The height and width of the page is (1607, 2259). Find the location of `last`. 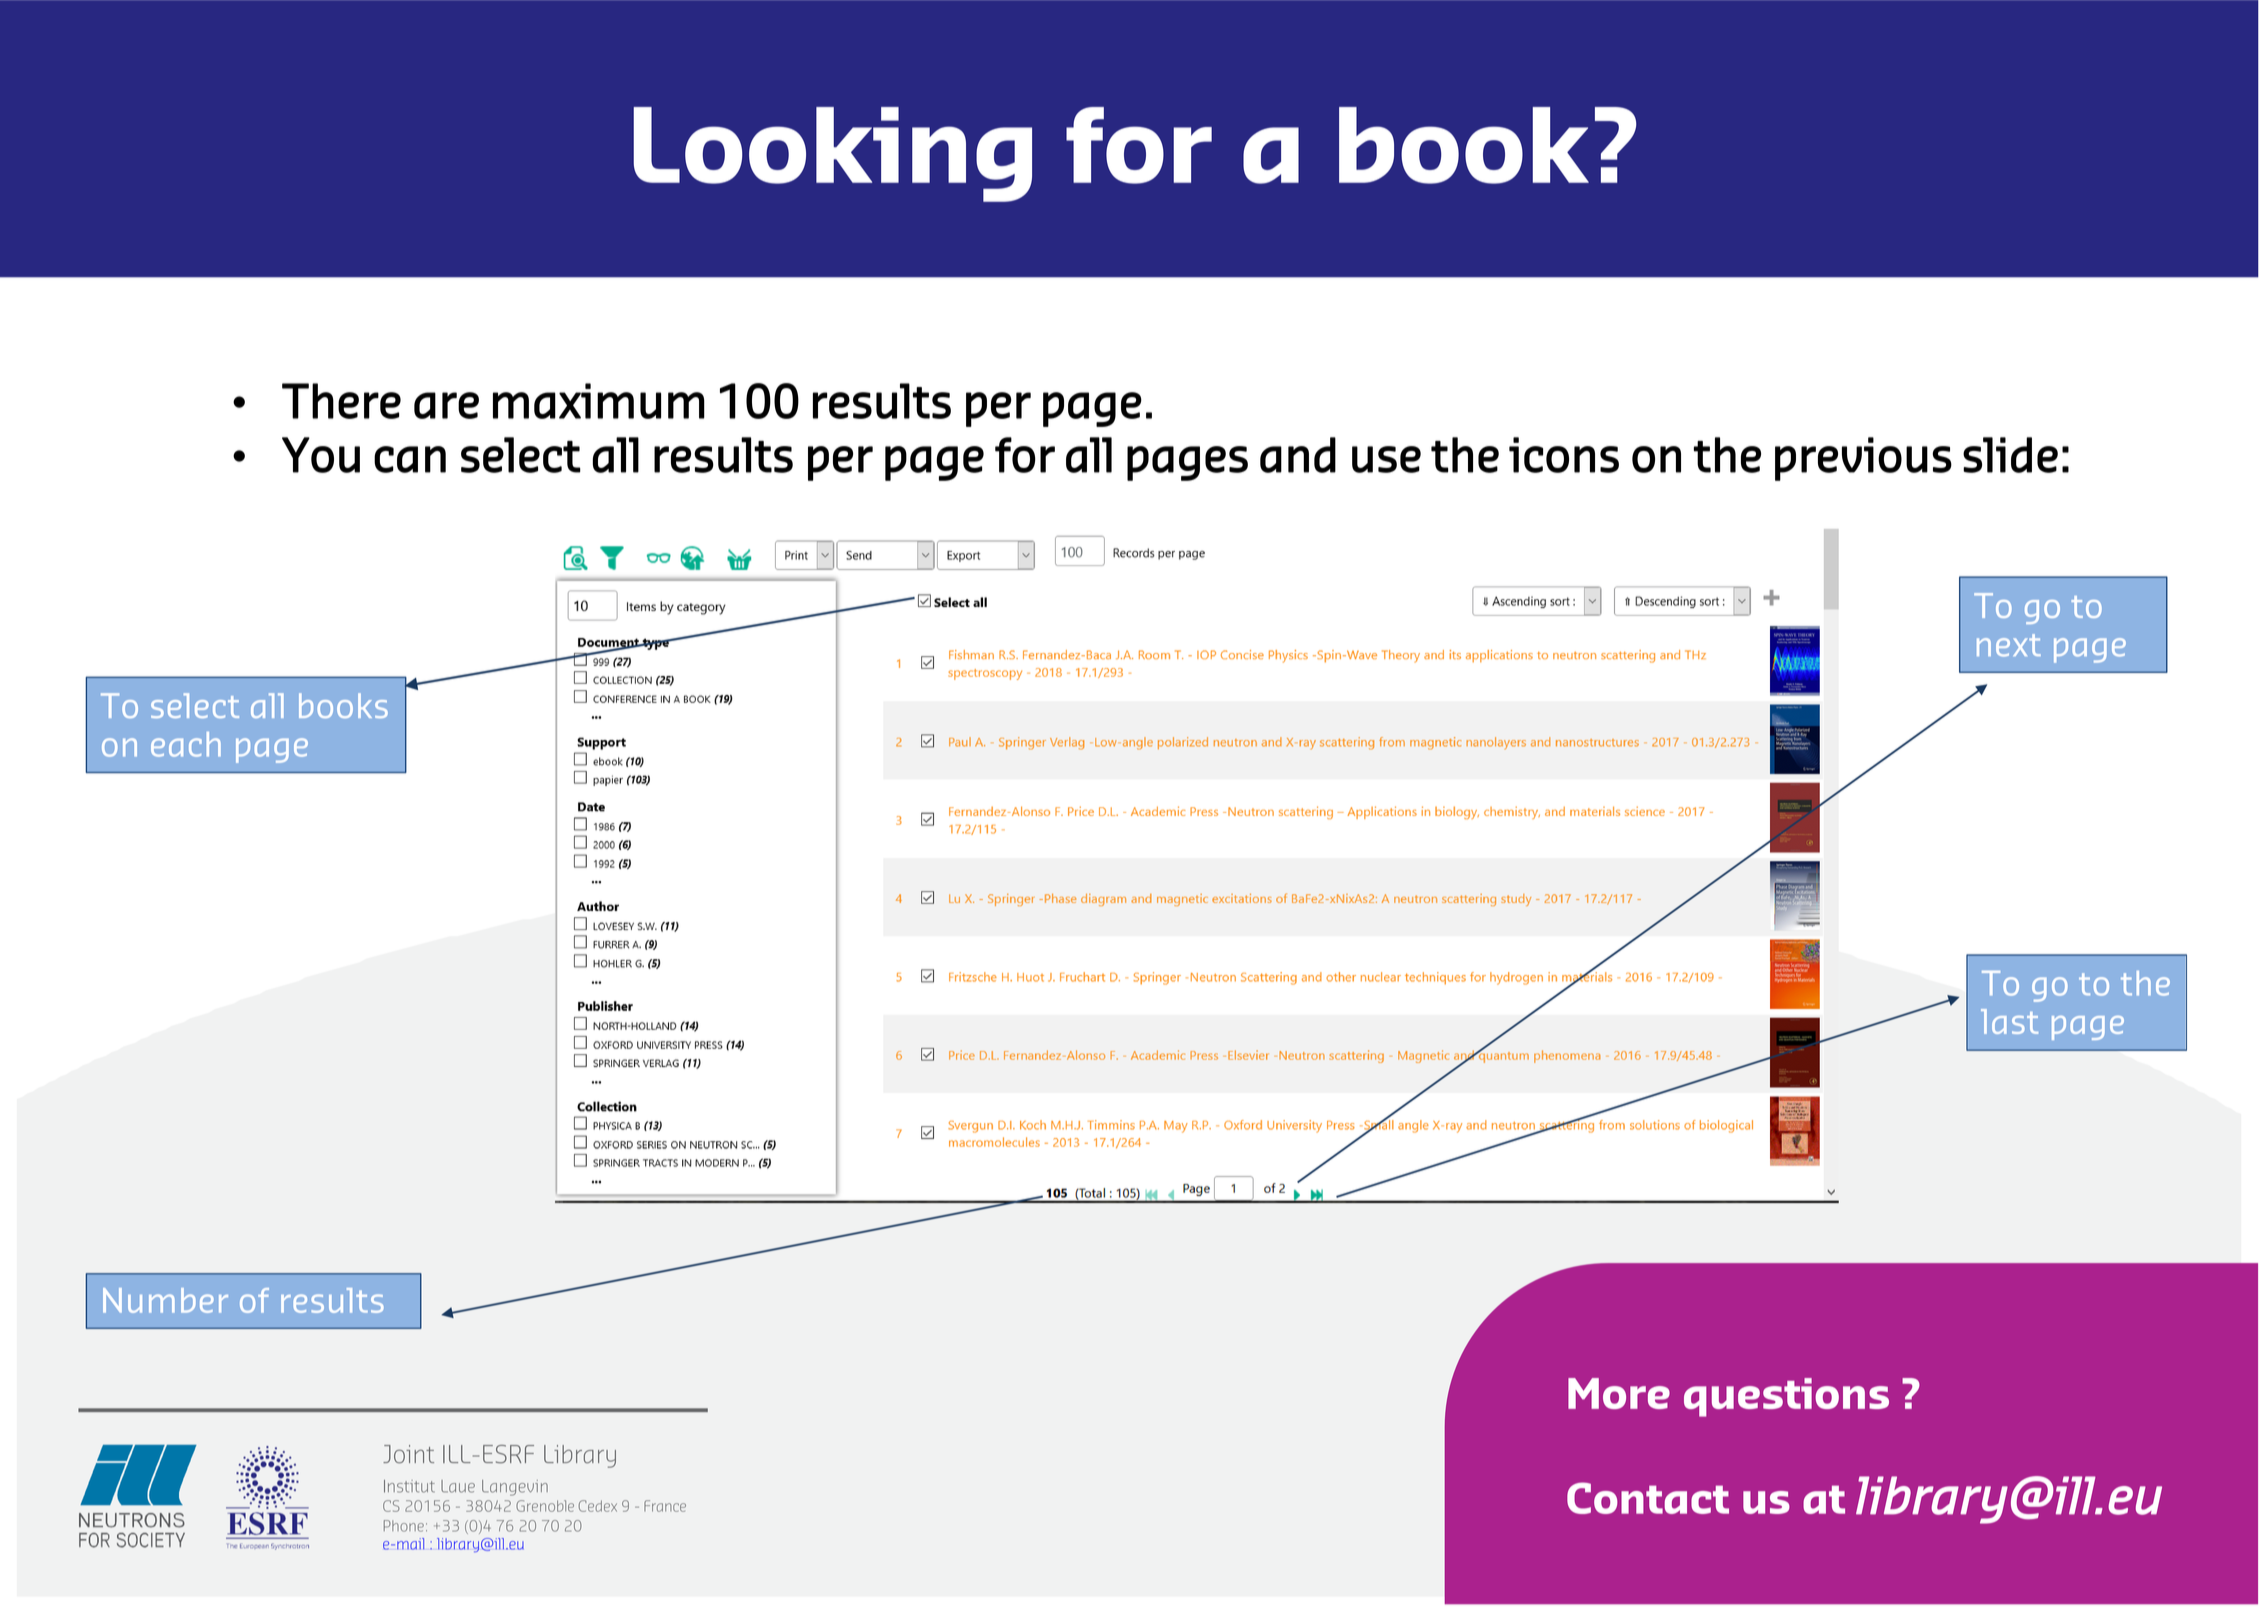

last is located at coordinates (2009, 1021).
